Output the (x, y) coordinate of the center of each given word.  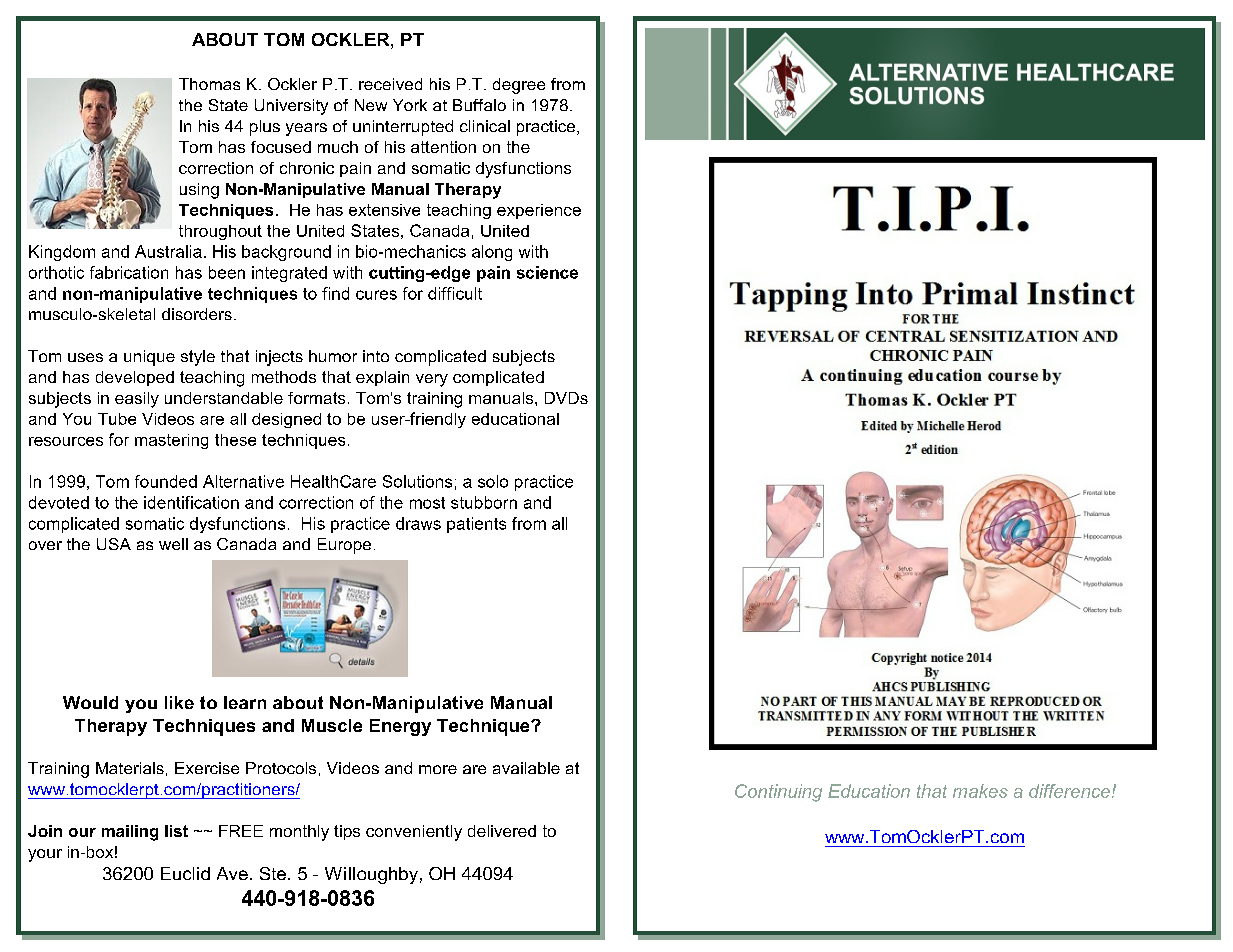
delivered (502, 831)
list (176, 831)
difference (1071, 791)
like (179, 702)
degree (519, 86)
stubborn (484, 502)
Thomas (209, 84)
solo (493, 481)
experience (539, 211)
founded (166, 481)
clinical (485, 126)
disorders (197, 314)
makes (980, 791)
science (547, 272)
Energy (400, 727)
